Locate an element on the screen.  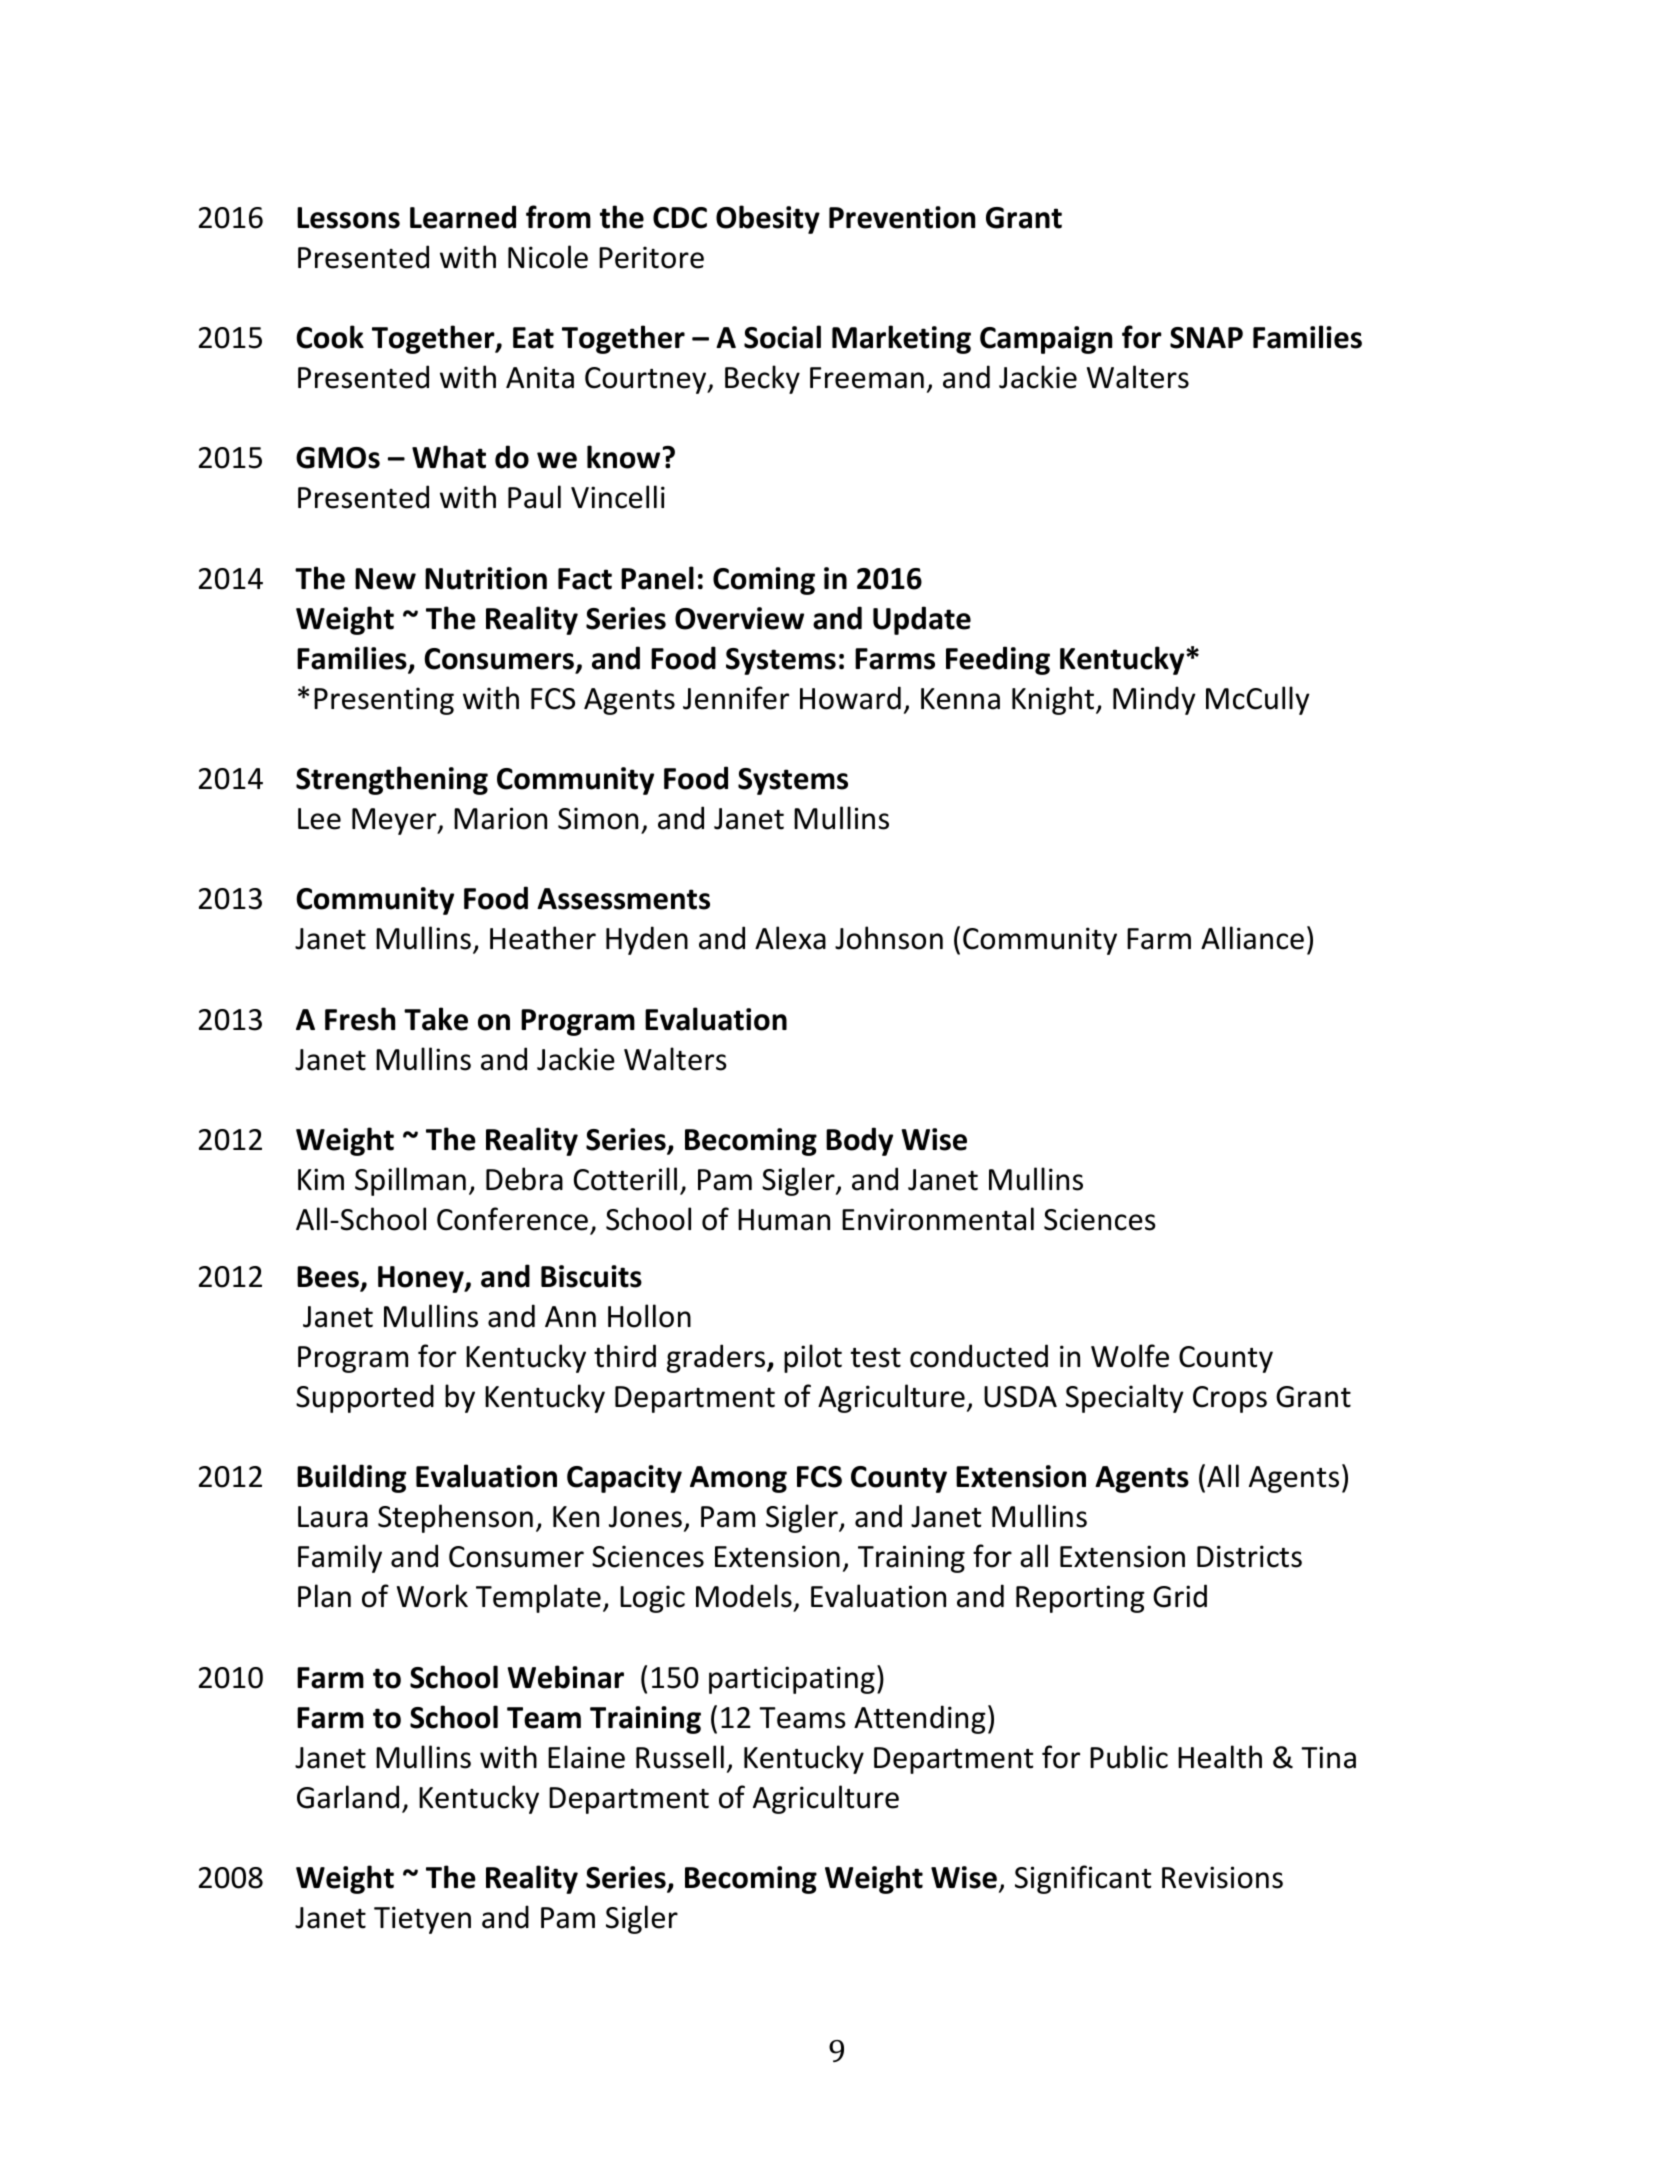
Alliance is located at coordinates (1252, 938).
